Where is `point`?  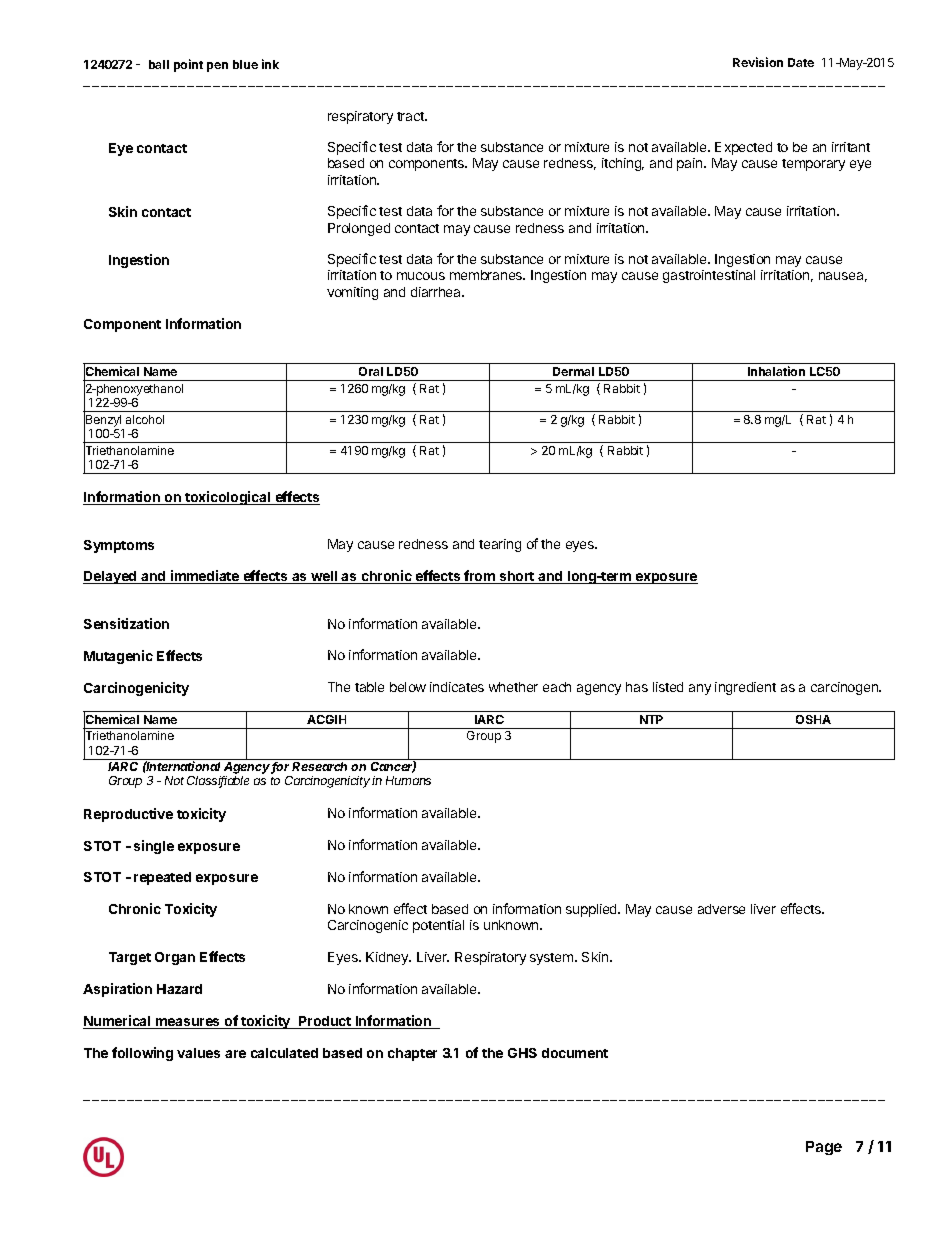 point is located at coordinates (188, 65).
